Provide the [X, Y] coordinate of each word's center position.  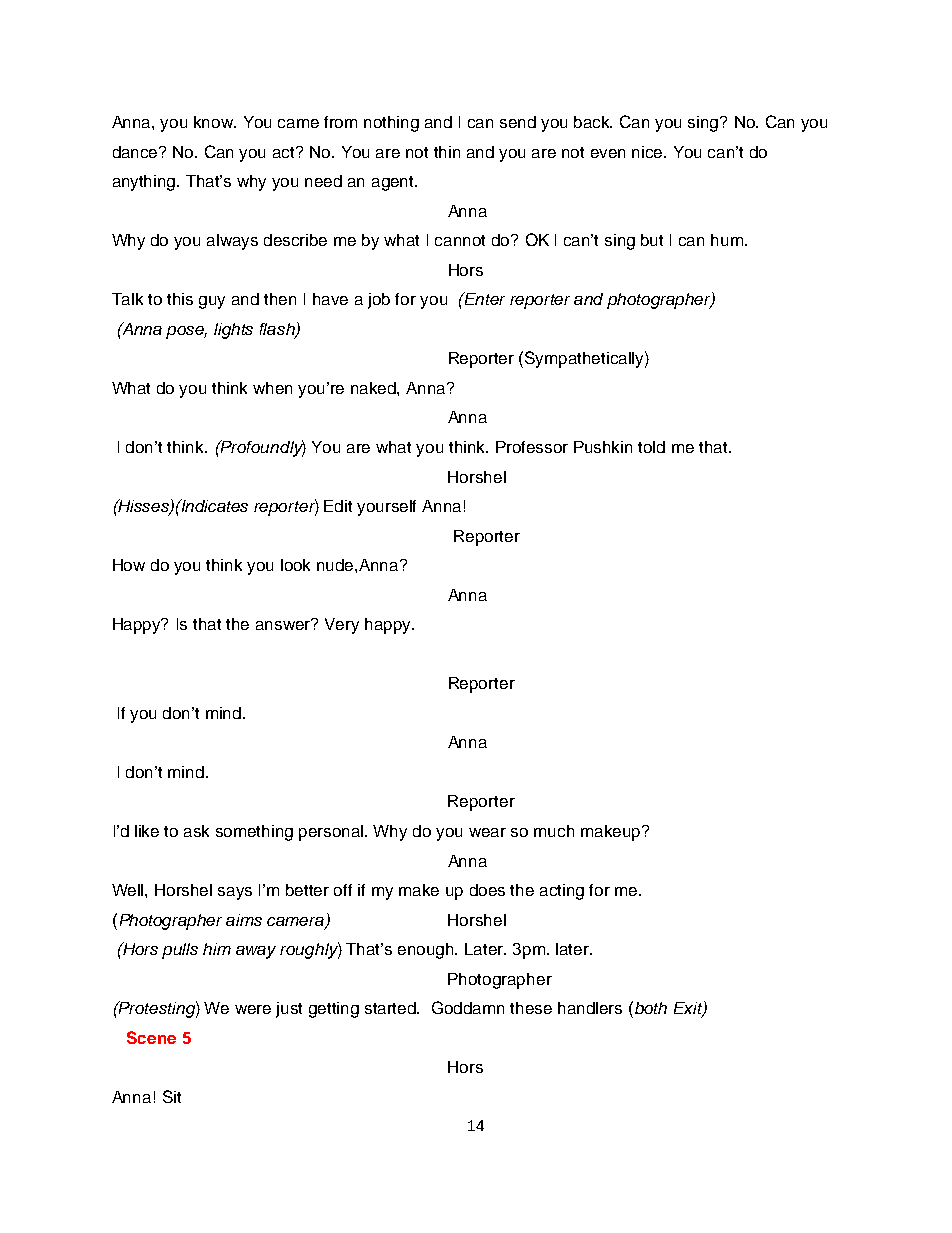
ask [196, 831]
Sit [172, 1096]
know [215, 122]
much [554, 831]
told [651, 447]
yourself [386, 508]
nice [649, 152]
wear [487, 832]
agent [394, 183]
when [272, 388]
